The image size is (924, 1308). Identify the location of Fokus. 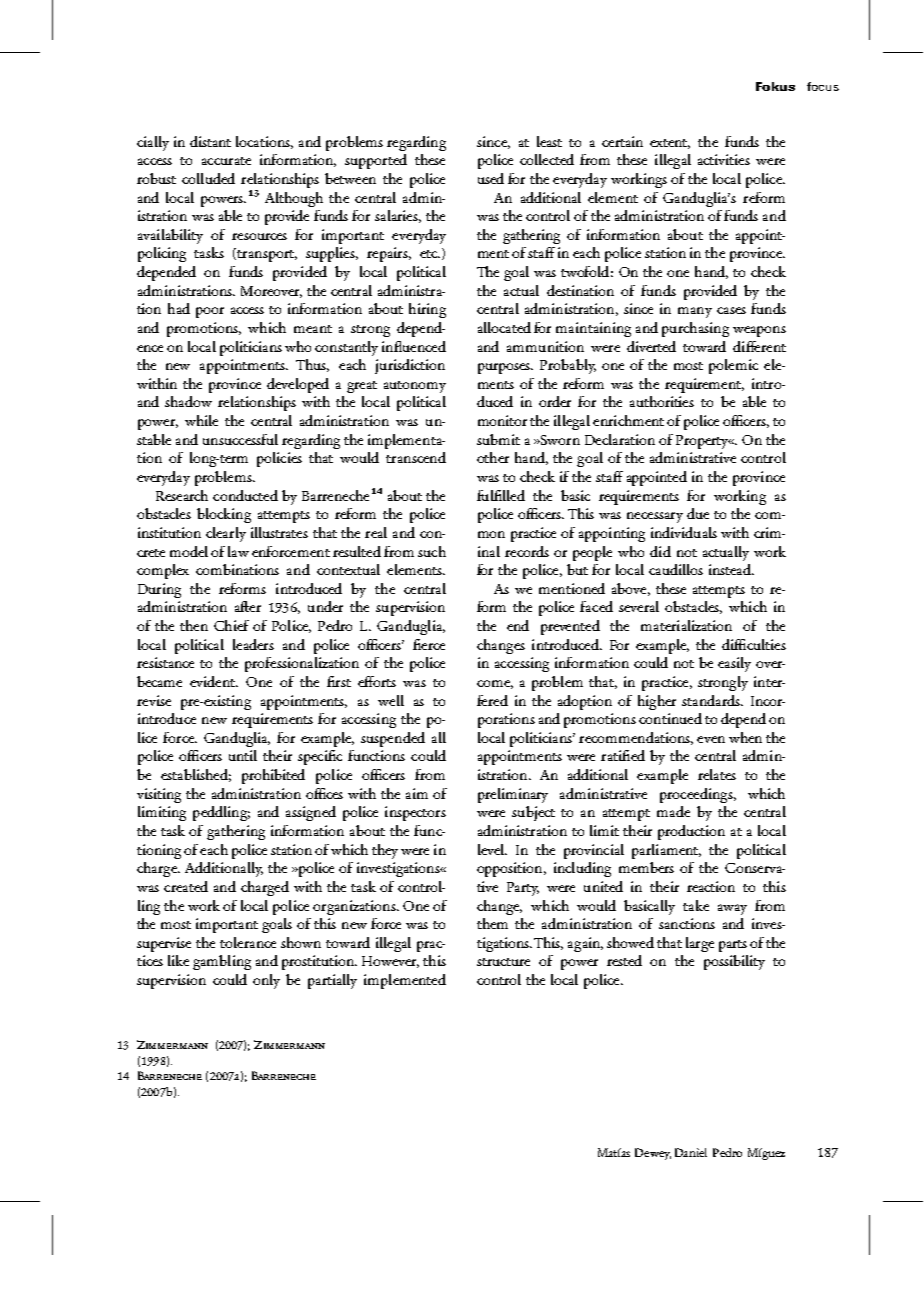
(775, 86).
